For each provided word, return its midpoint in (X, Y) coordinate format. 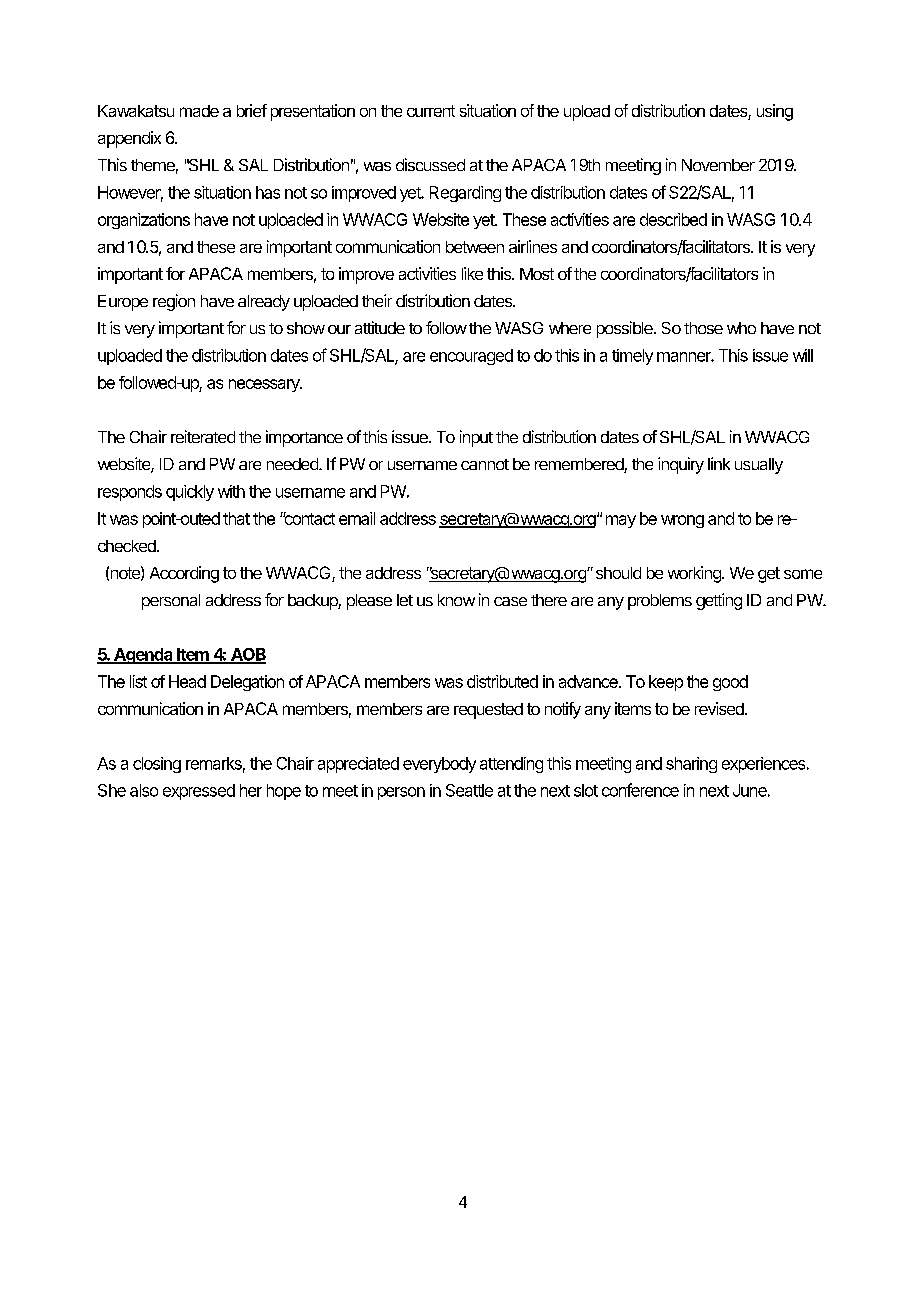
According (184, 574)
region (174, 302)
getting (719, 601)
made (199, 111)
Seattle (469, 790)
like (472, 273)
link (719, 463)
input (476, 438)
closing (157, 765)
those (703, 328)
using (775, 112)
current (431, 111)
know (456, 600)
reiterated (203, 436)
